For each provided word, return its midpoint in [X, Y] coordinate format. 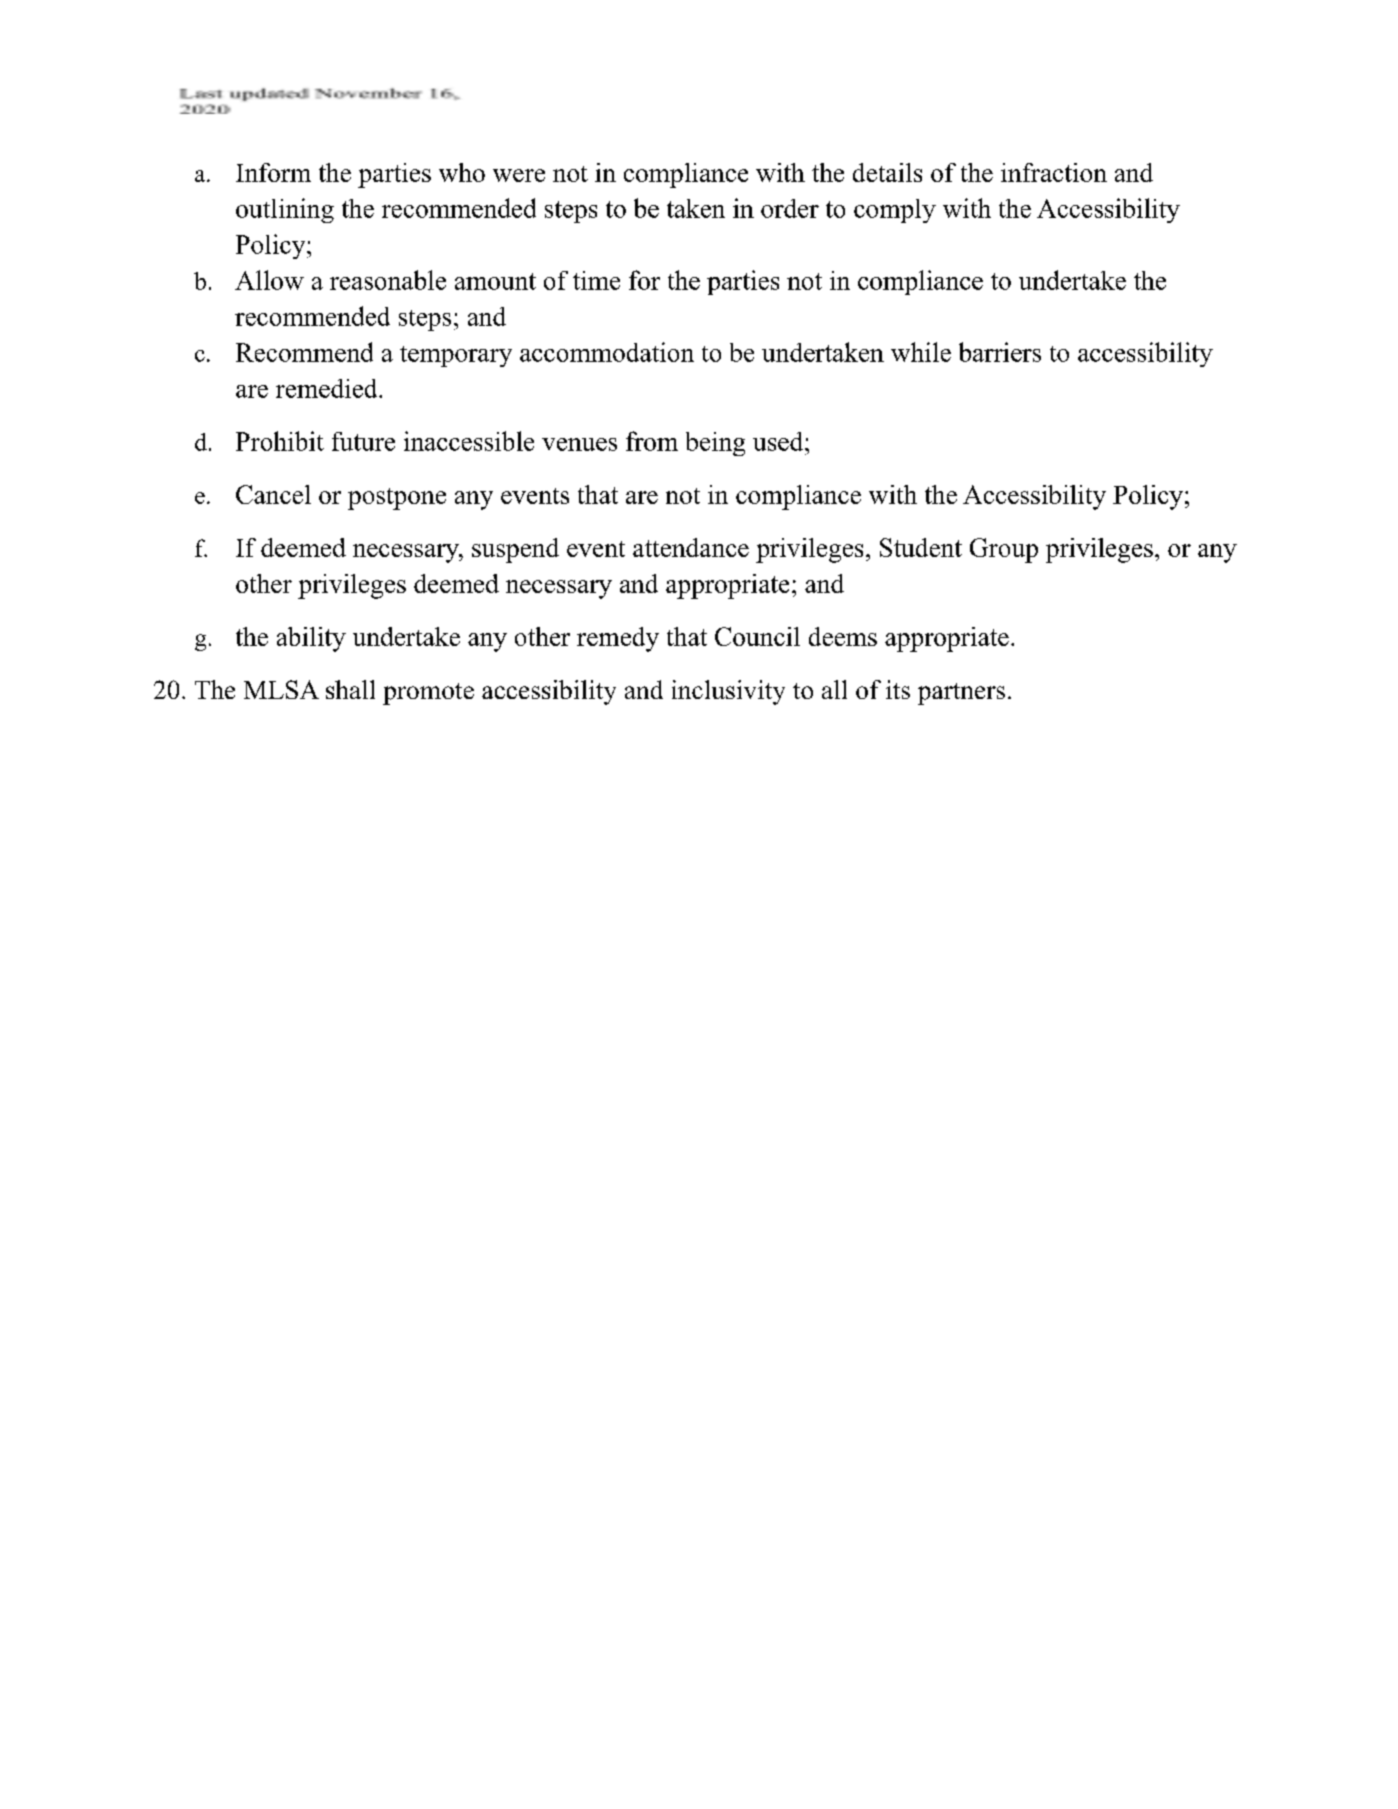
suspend [515, 550]
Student [921, 547]
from [652, 441]
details [887, 172]
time [596, 280]
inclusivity [728, 692]
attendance [691, 547]
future [363, 441]
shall [350, 689]
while [921, 352]
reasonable [388, 280]
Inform [273, 172]
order [790, 208]
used [778, 441]
